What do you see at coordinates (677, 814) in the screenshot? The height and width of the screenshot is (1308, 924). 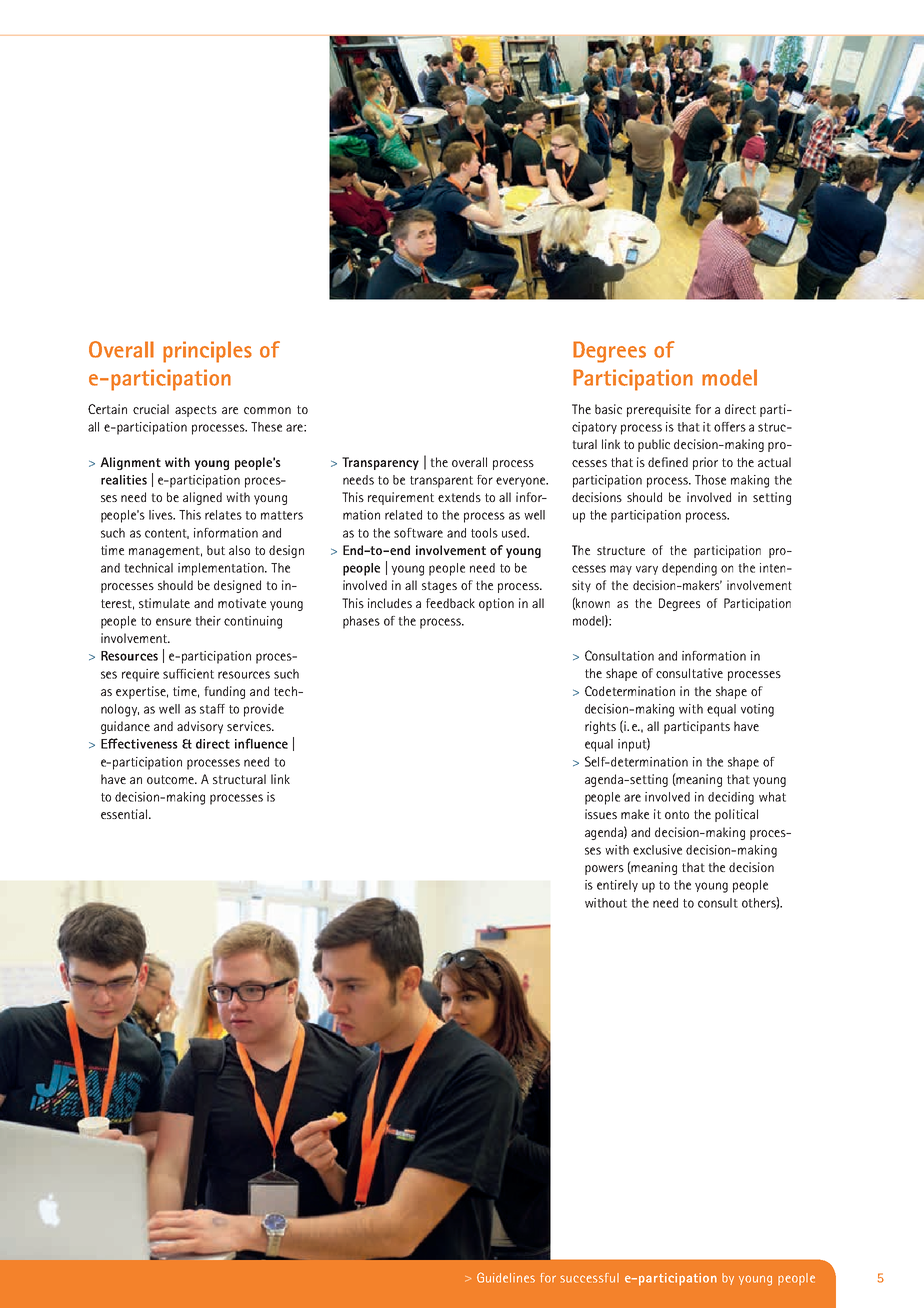 I see `onto` at bounding box center [677, 814].
